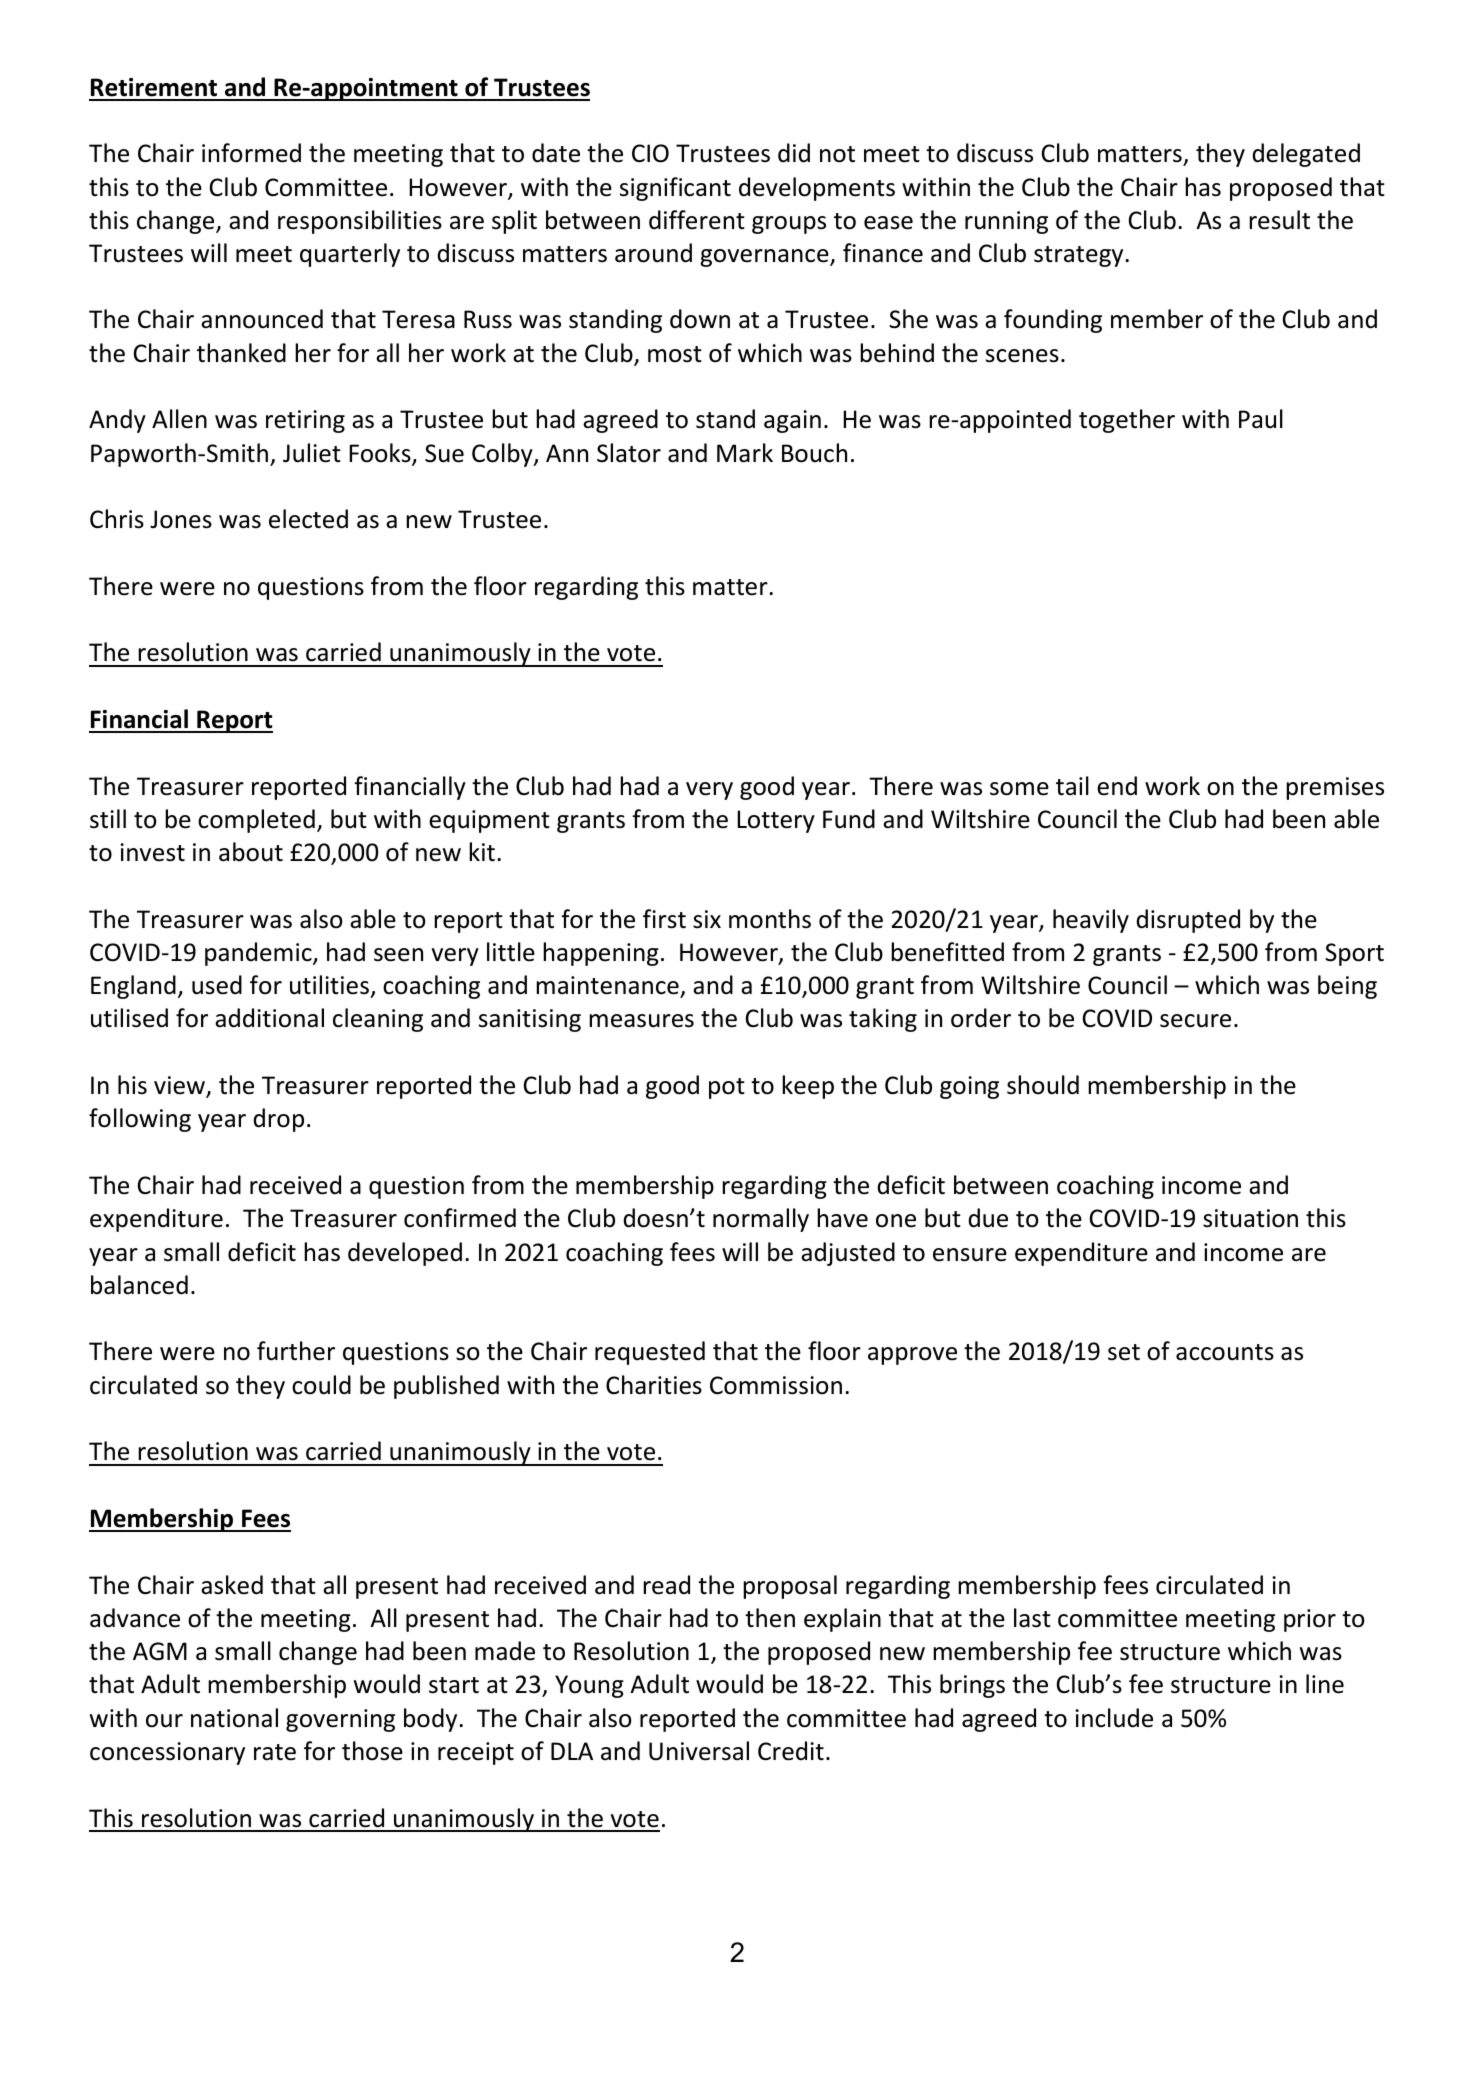 This screenshot has height=2087, width=1475. I want to click on elected, so click(308, 519).
